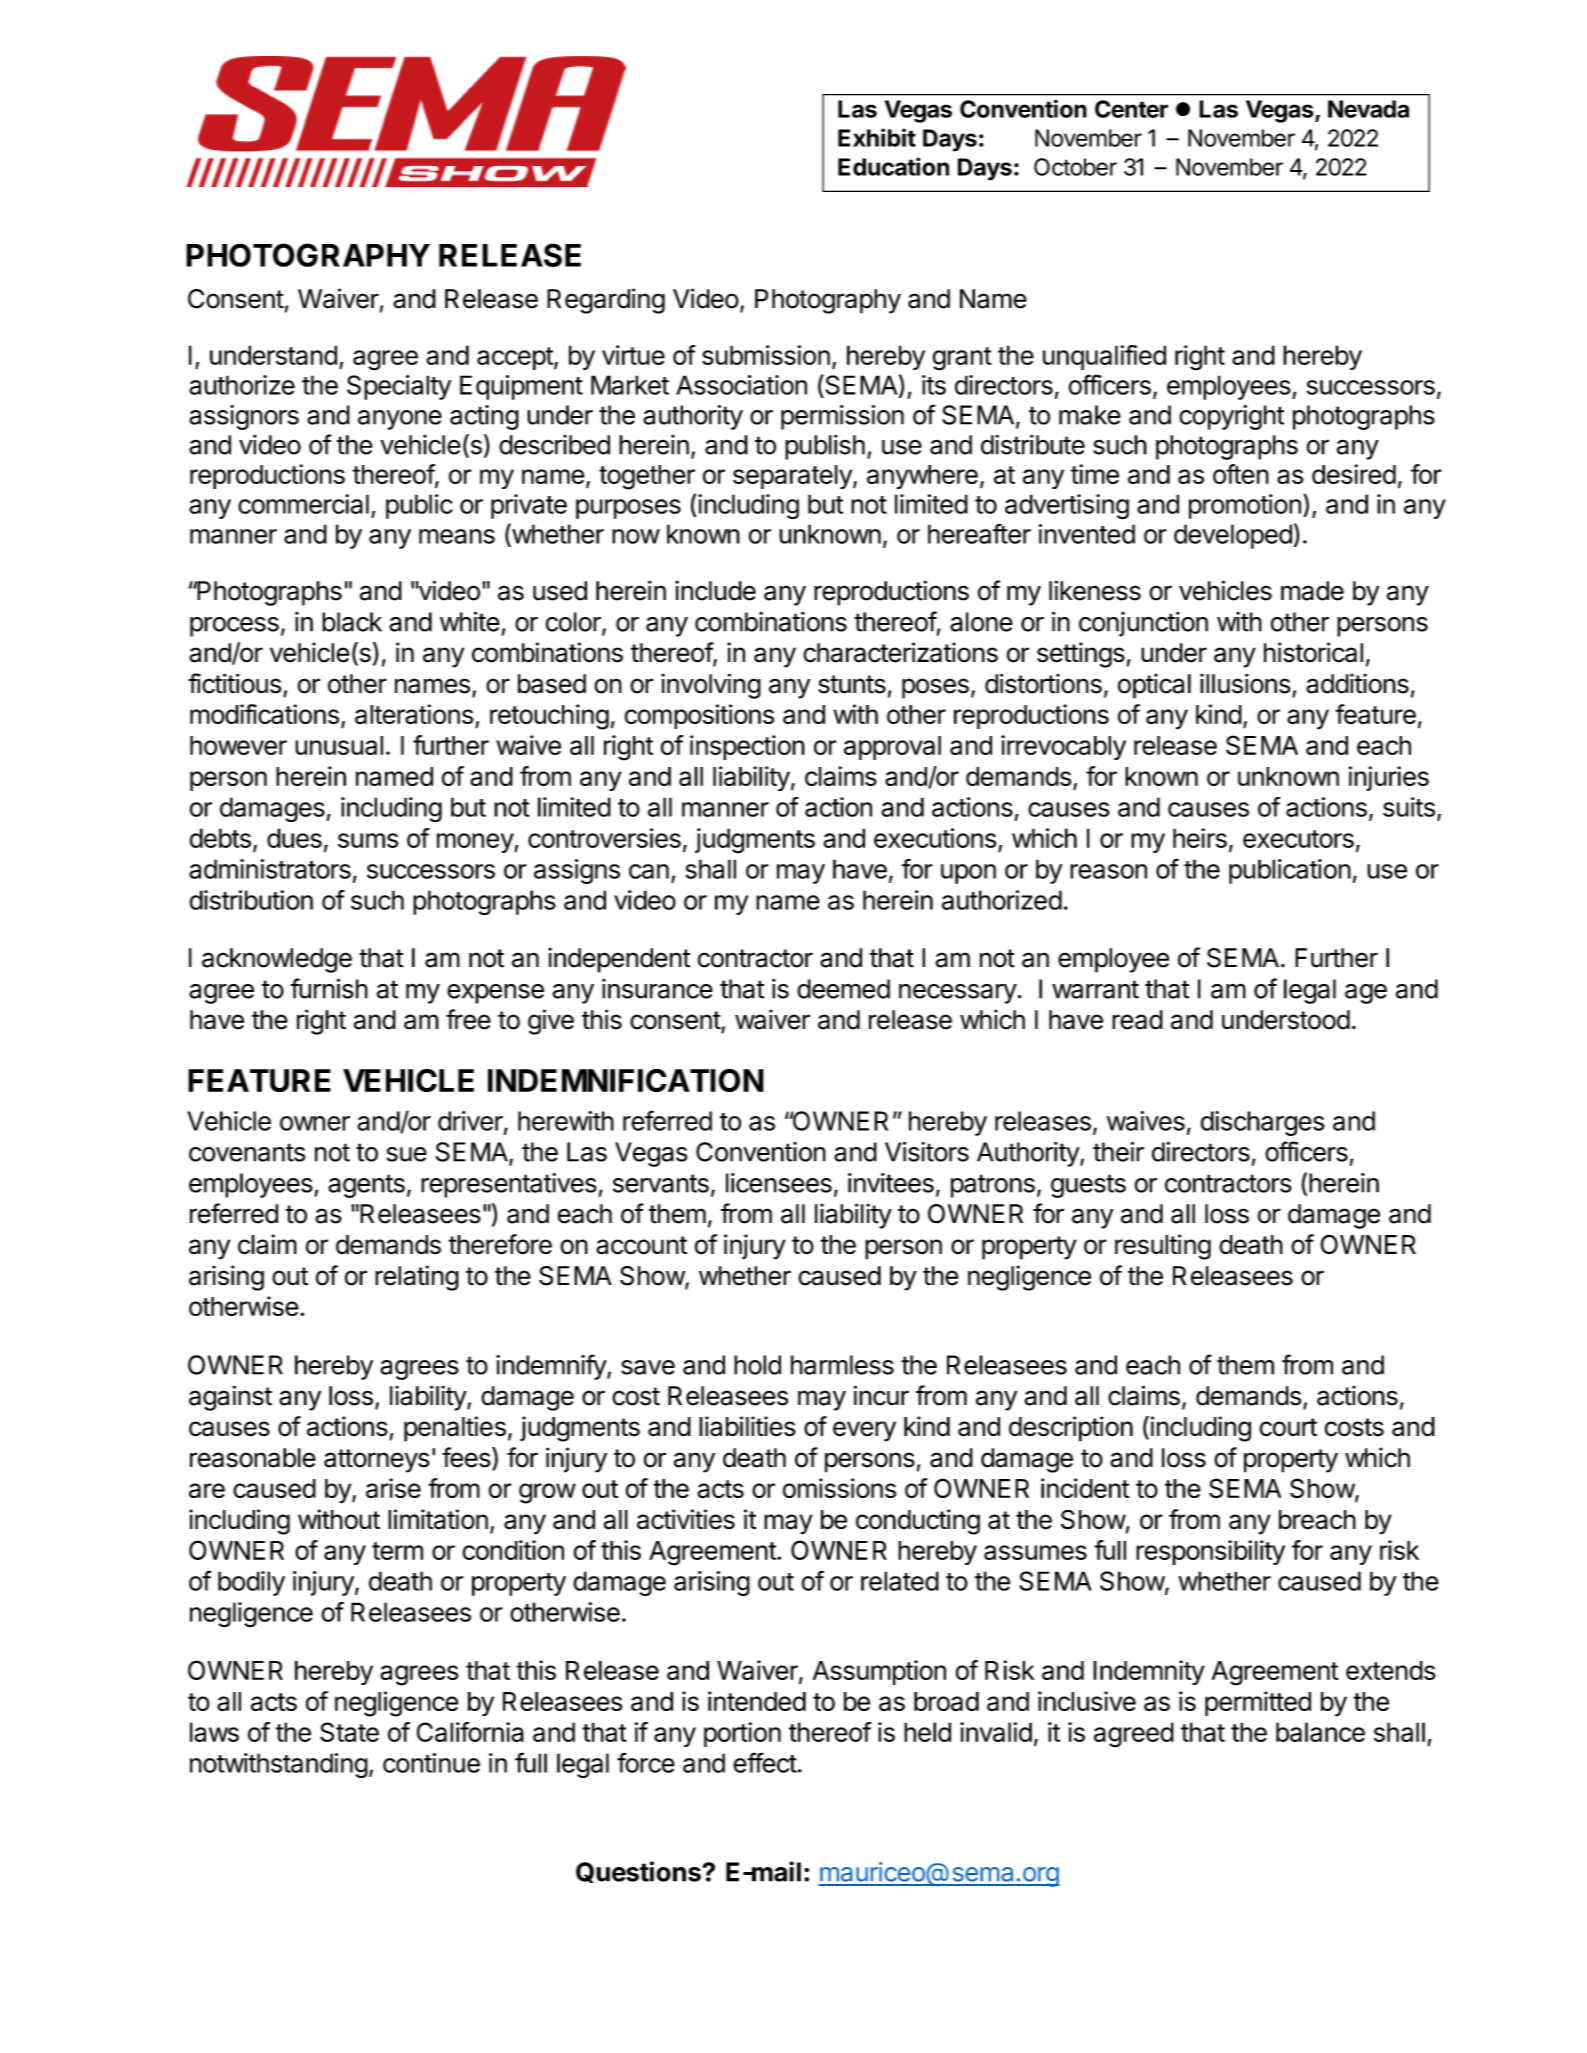  What do you see at coordinates (329, 988) in the screenshot?
I see `furnish` at bounding box center [329, 988].
